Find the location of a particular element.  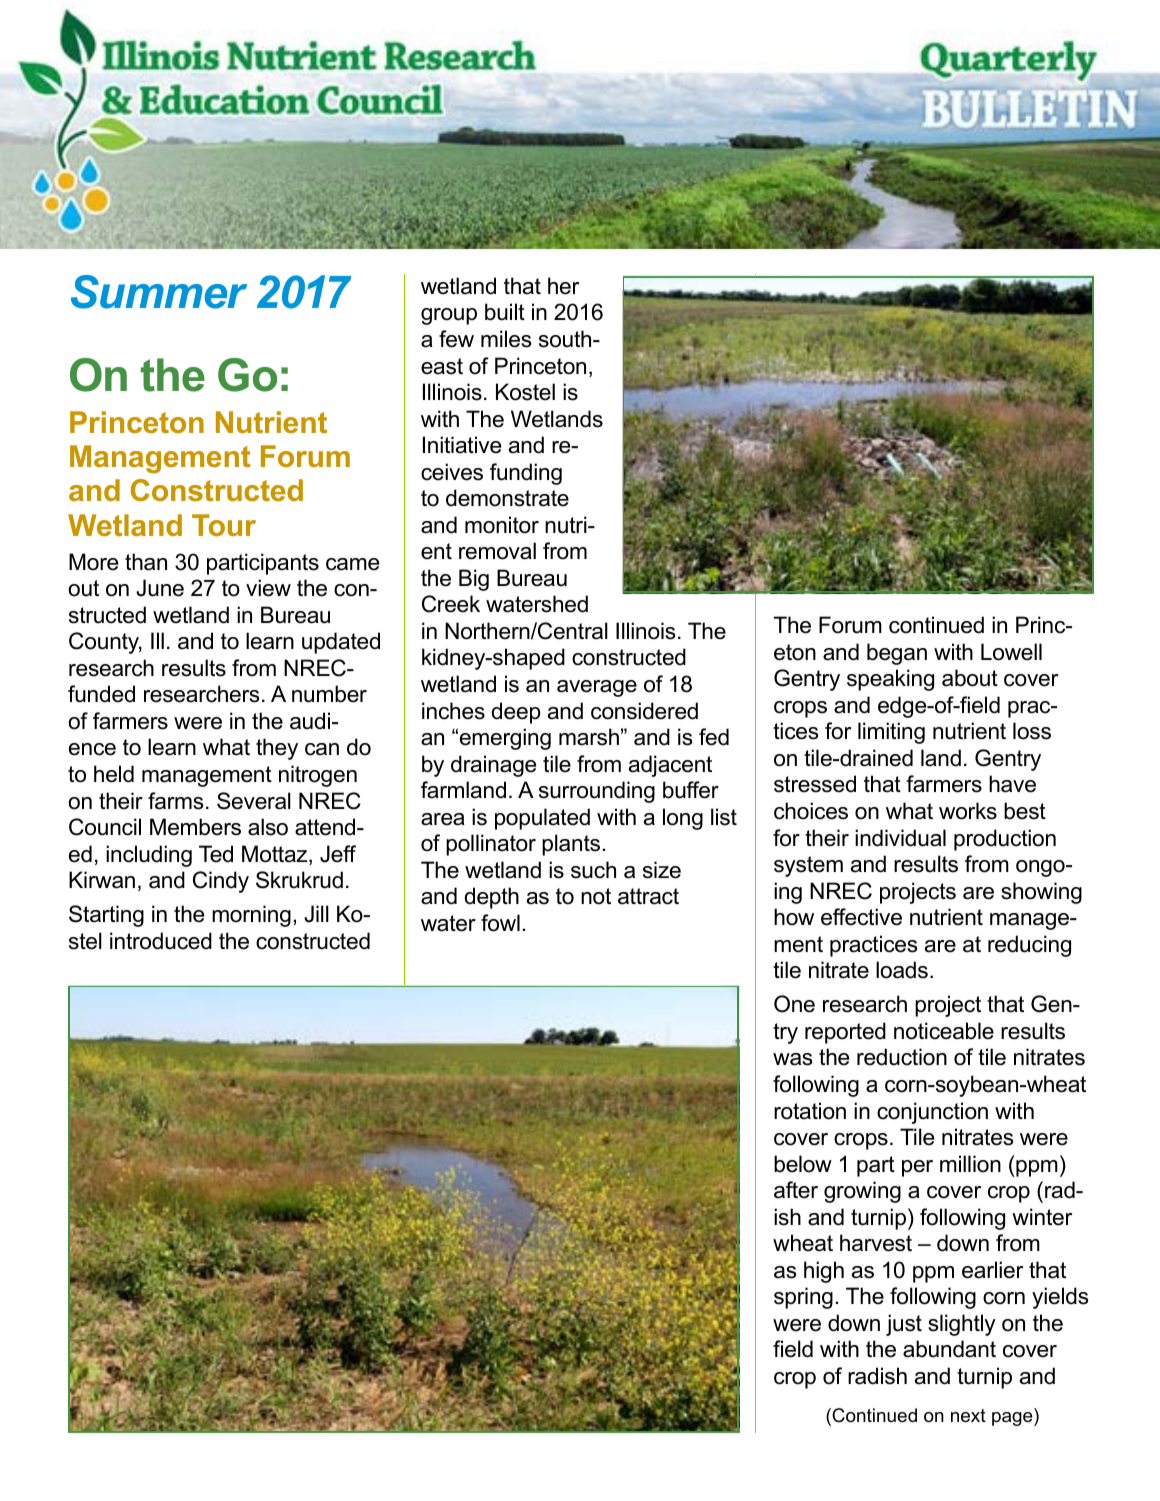

high is located at coordinates (824, 1272).
